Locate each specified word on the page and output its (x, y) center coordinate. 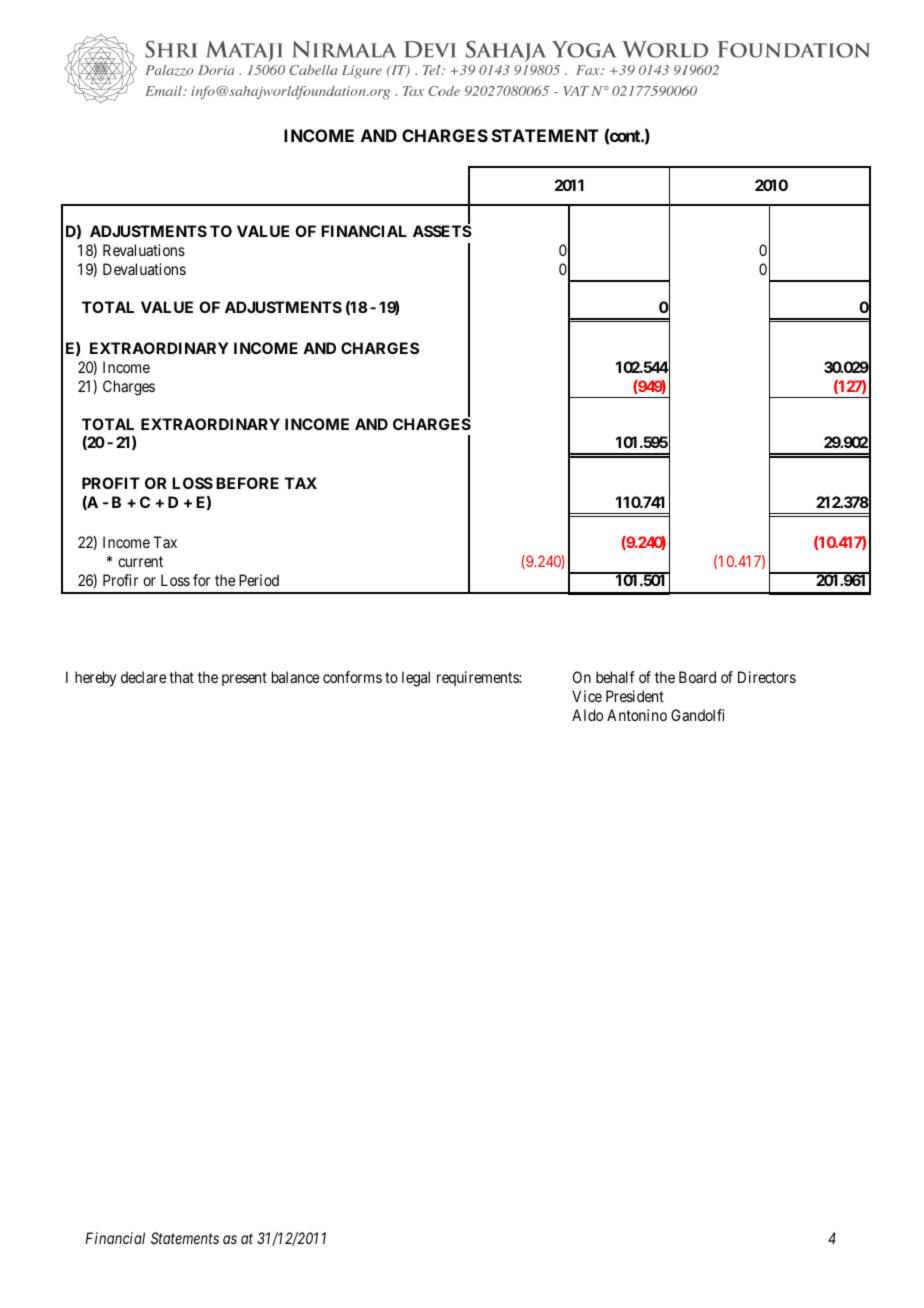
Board (697, 677)
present (244, 679)
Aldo (587, 715)
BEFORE (247, 483)
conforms (352, 677)
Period (259, 580)
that (181, 677)
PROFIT (111, 483)
